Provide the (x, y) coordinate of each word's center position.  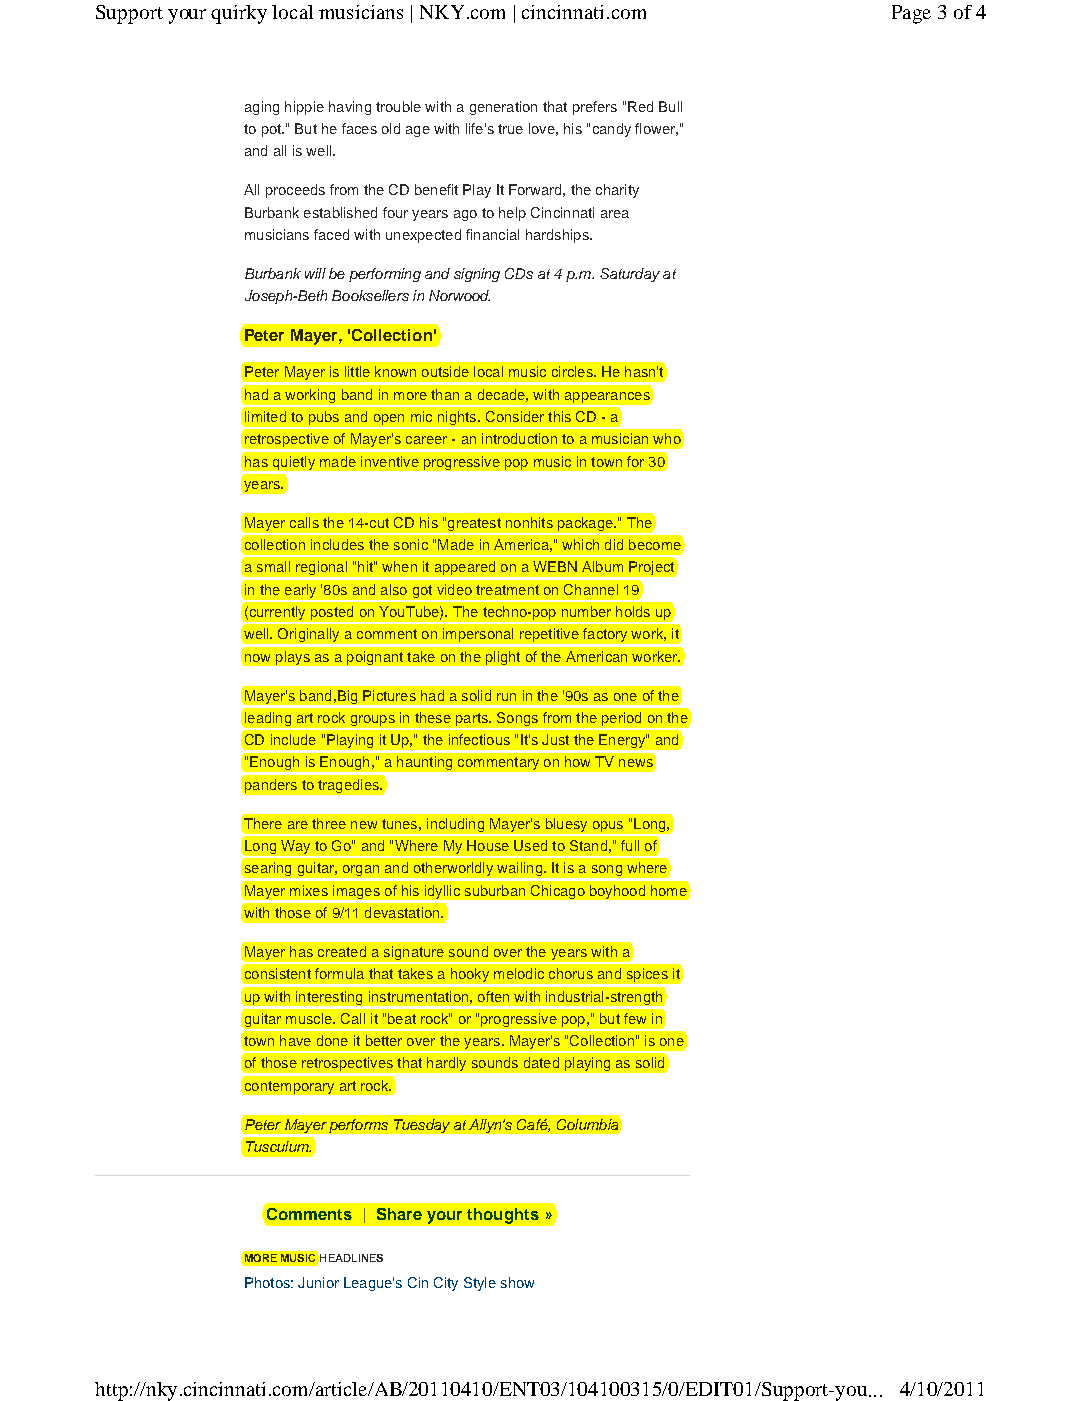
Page (911, 14)
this (559, 416)
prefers (595, 108)
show (517, 1282)
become (655, 544)
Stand (588, 845)
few (635, 1018)
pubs (324, 419)
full (630, 845)
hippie (304, 108)
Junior (318, 1282)
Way (296, 848)
